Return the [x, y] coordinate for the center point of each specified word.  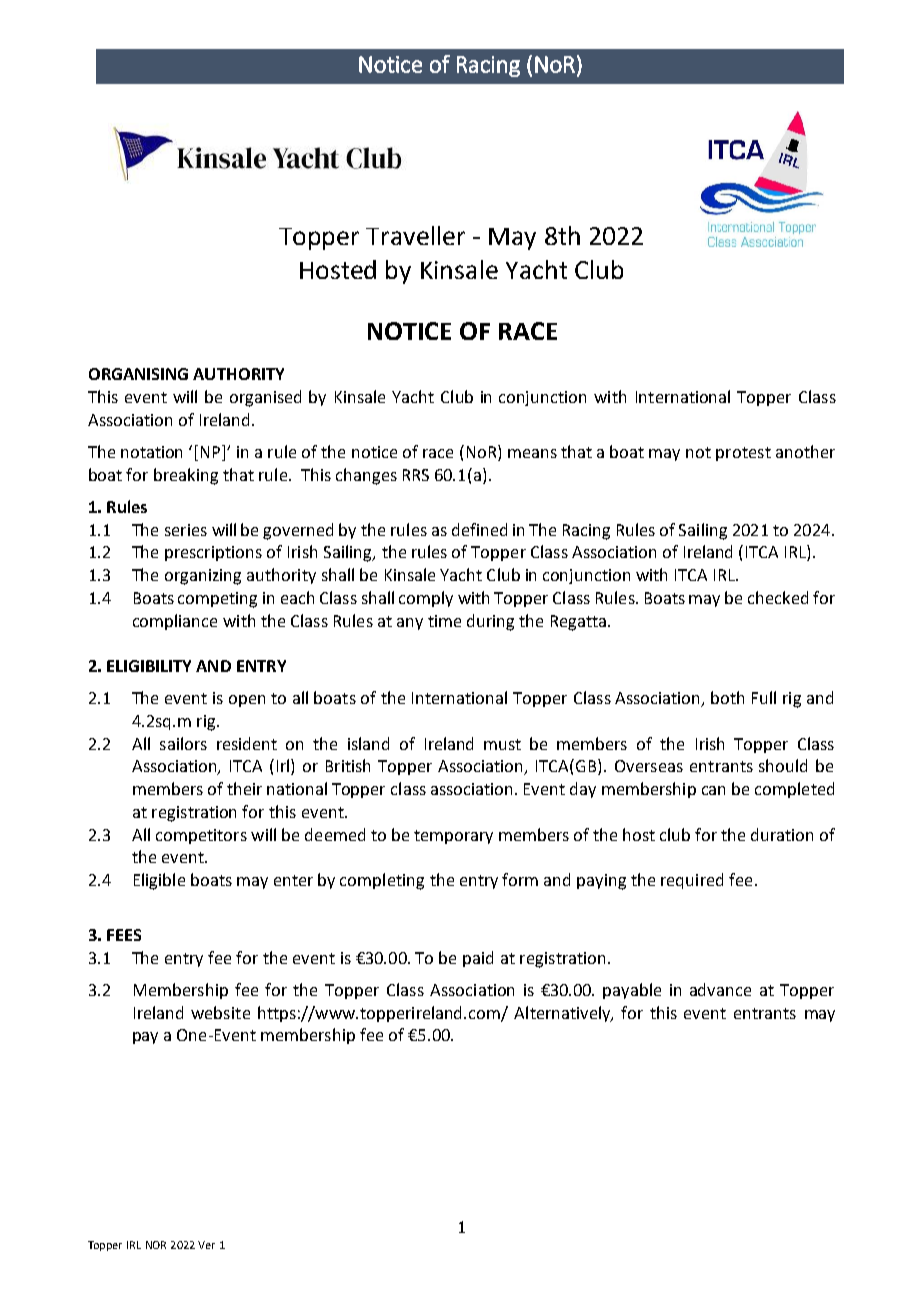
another [805, 451]
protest [743, 454]
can [713, 790]
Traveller [415, 235]
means [532, 453]
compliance [175, 622]
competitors [201, 836]
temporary [453, 837]
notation [151, 452]
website [220, 1012]
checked [778, 597]
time [444, 621]
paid [478, 959]
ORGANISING [138, 374]
